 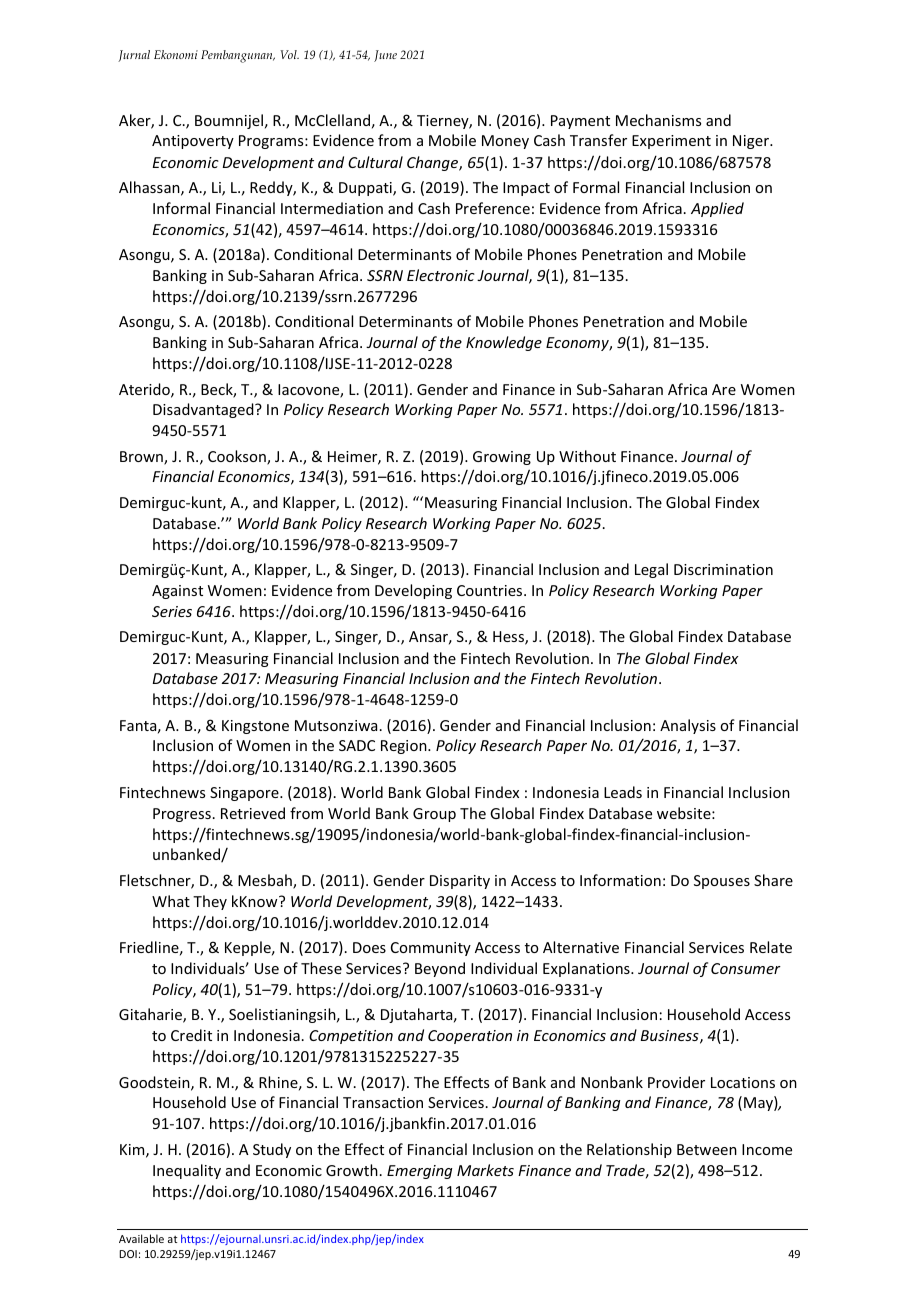 What do you see at coordinates (172, 611) in the screenshot?
I see `Series` at bounding box center [172, 611].
